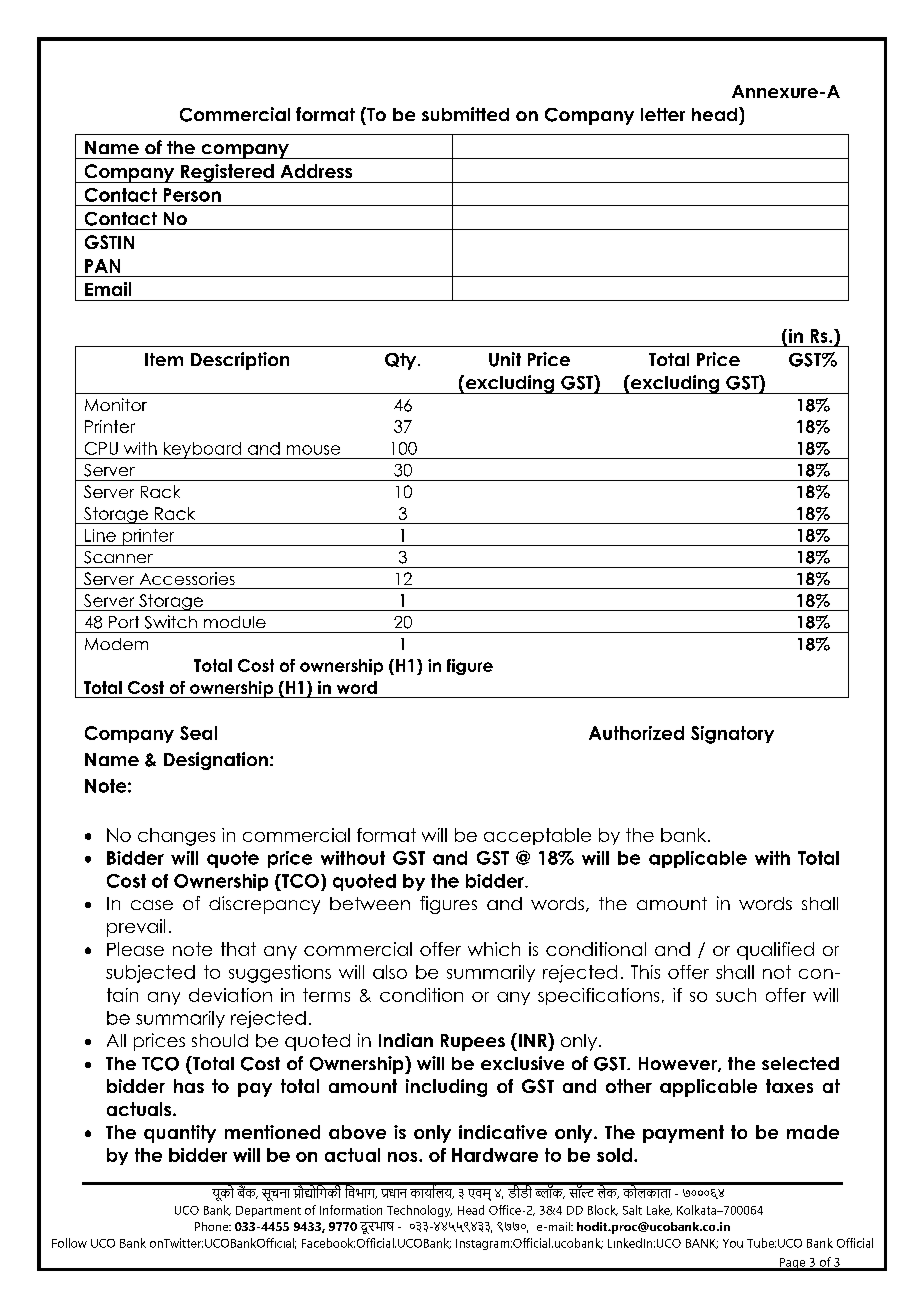  Describe the element at coordinates (192, 195) in the image. I see `Person` at that location.
